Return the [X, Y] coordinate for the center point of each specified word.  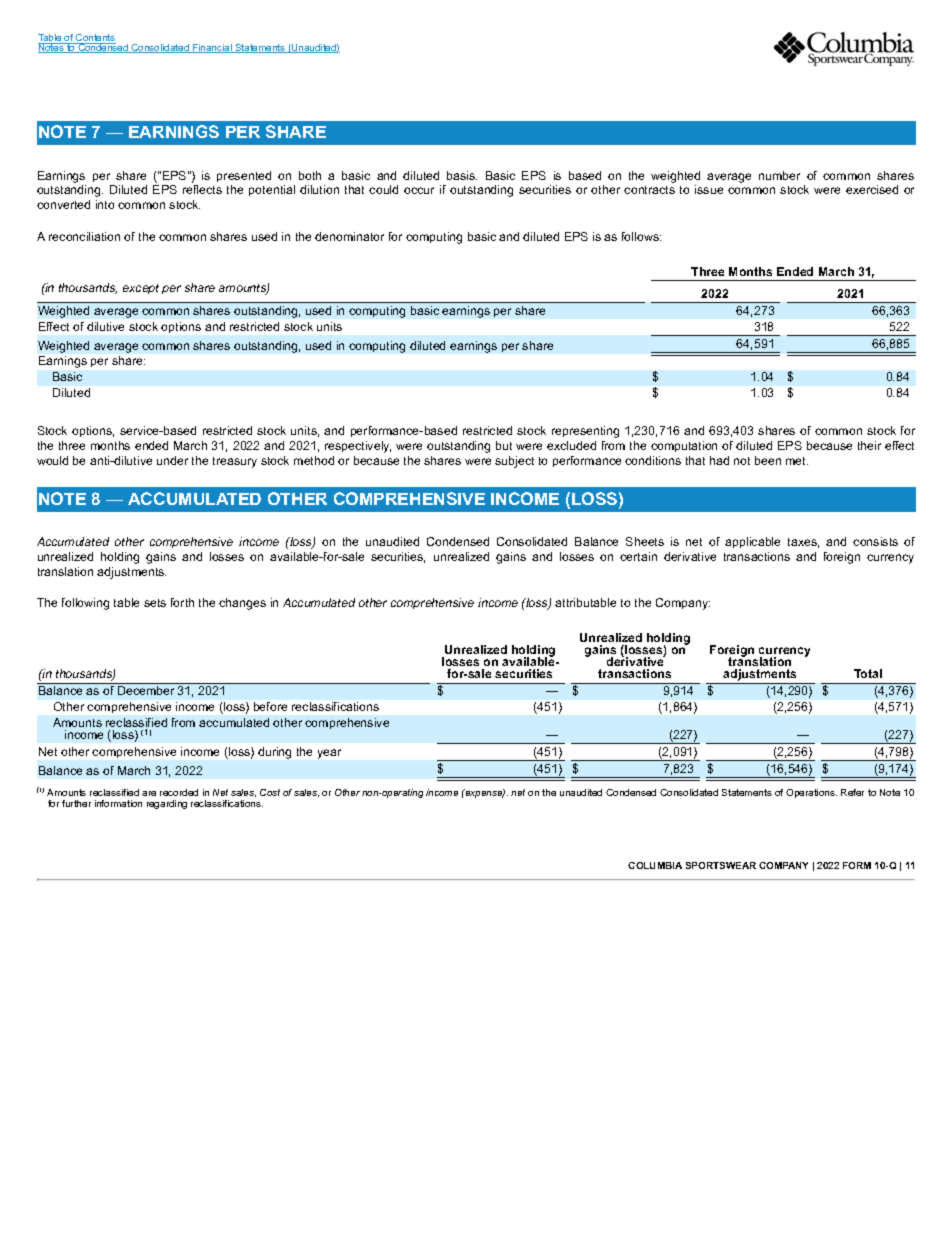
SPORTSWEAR [721, 865]
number [779, 175]
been [768, 460]
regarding [167, 804]
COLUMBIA [655, 865]
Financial [212, 48]
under [172, 460]
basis [462, 175]
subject [514, 462]
